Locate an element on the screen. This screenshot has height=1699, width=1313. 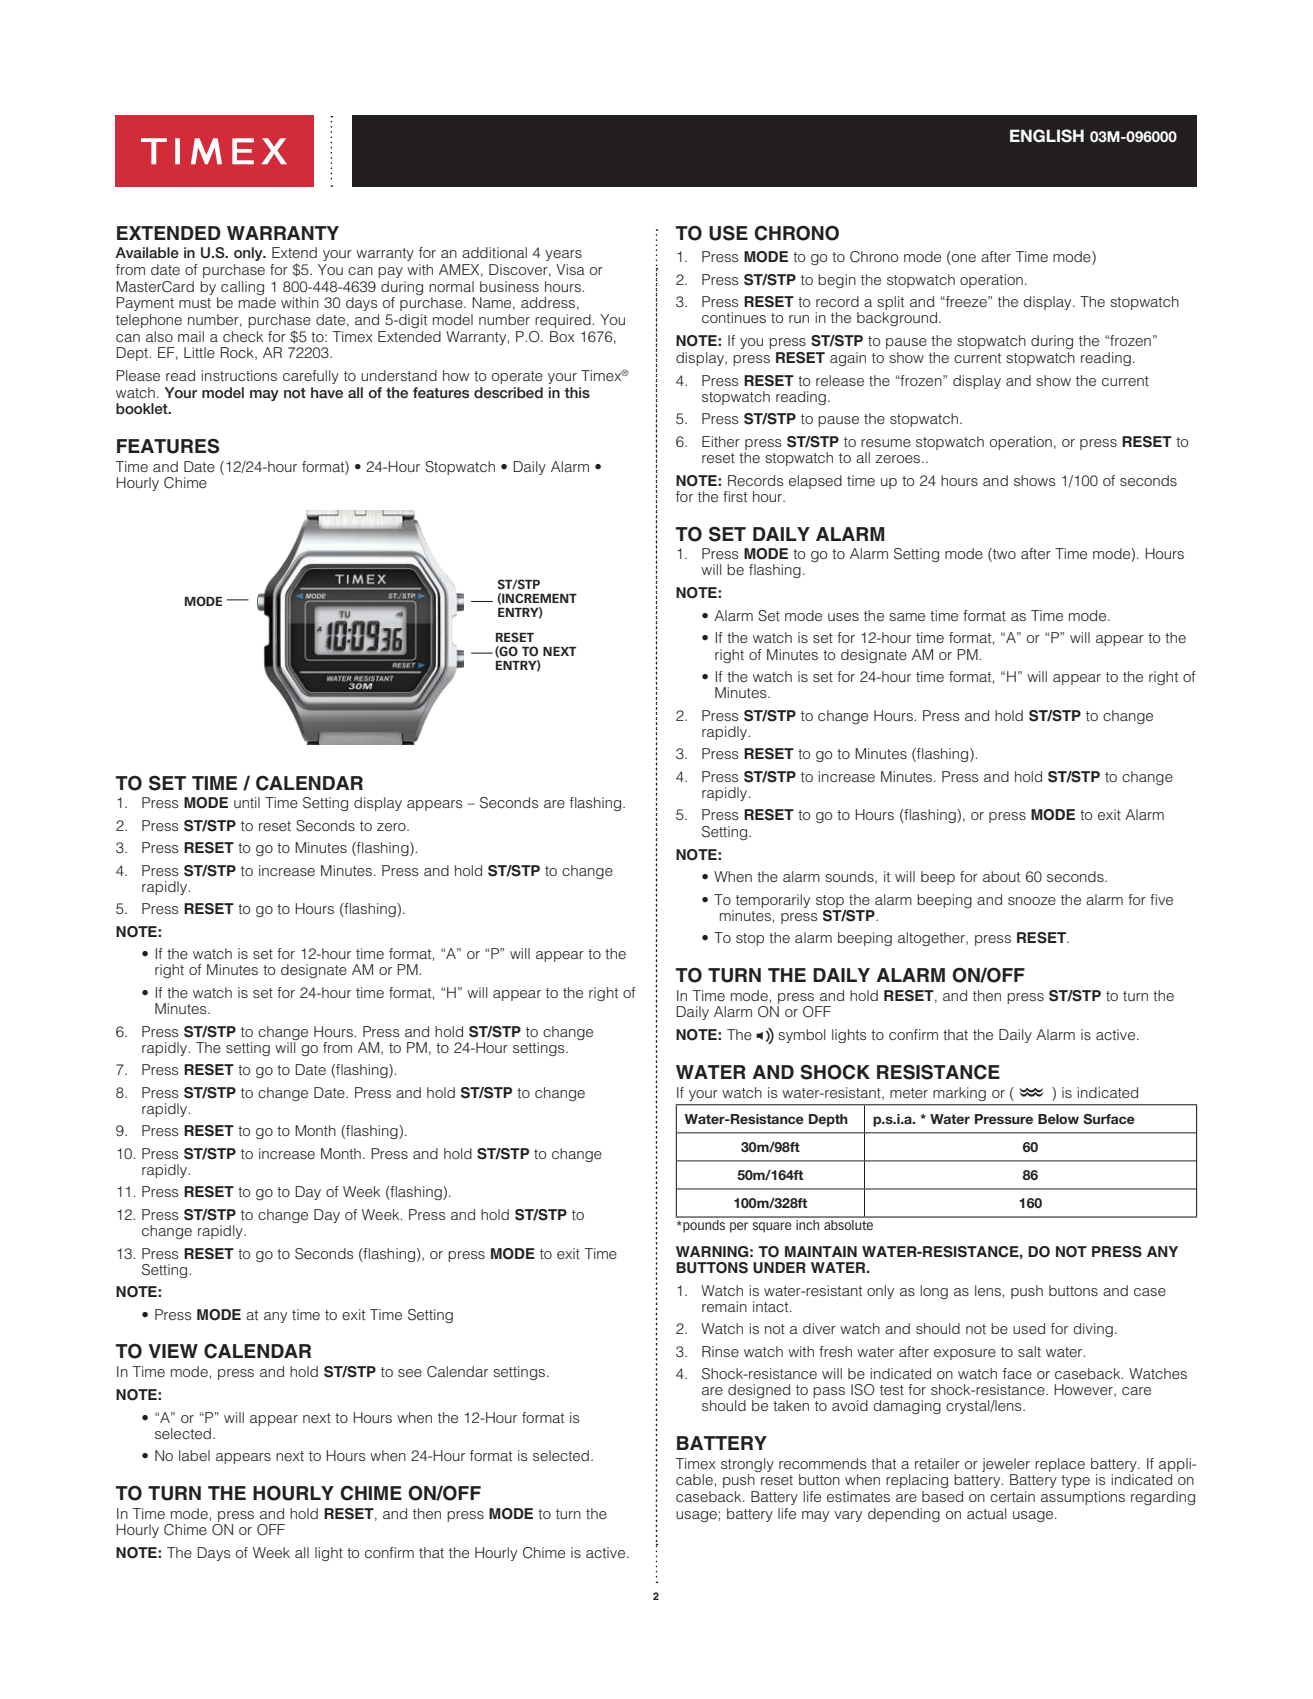
Available is located at coordinates (147, 252).
